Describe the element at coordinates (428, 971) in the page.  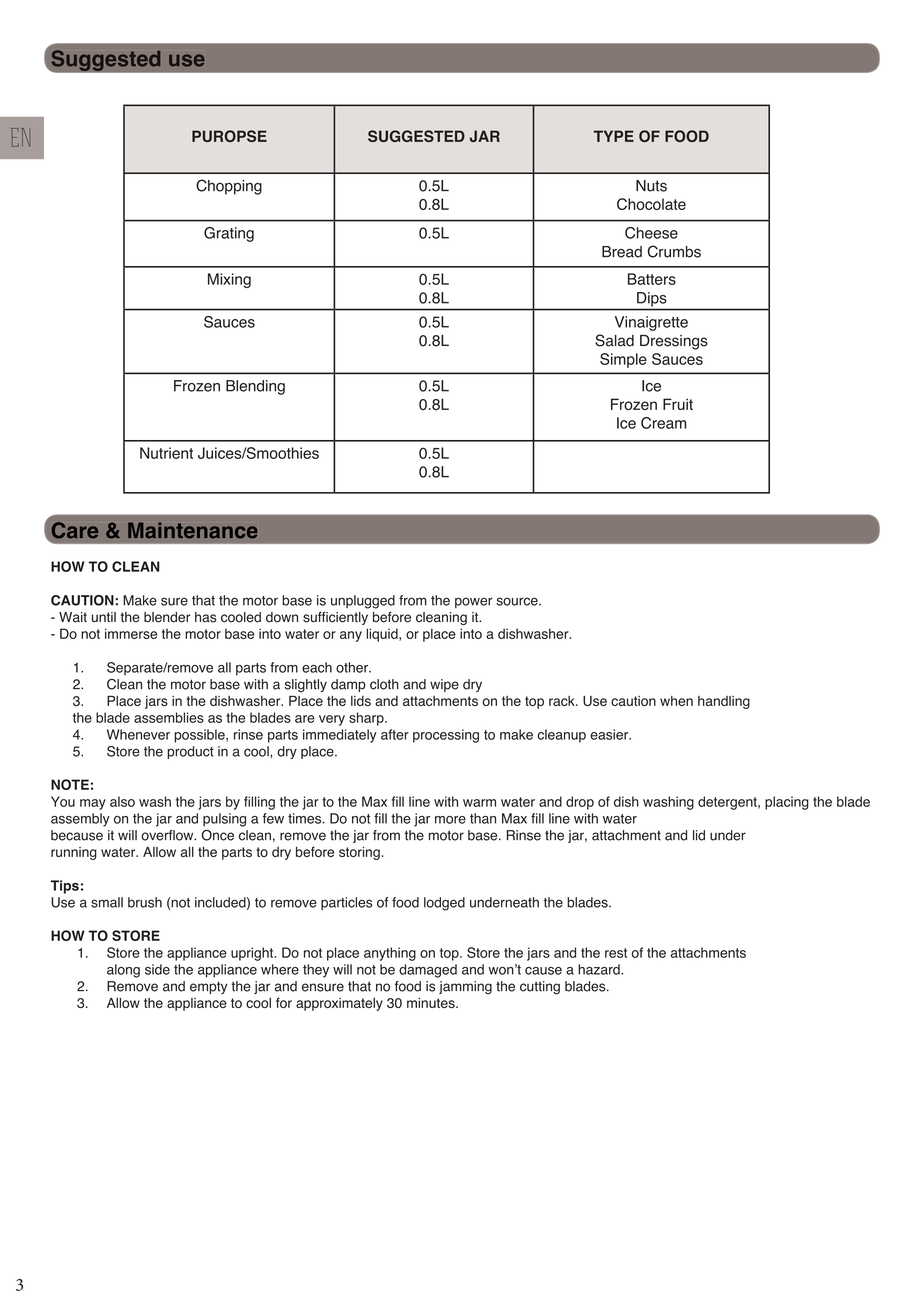
I see `damaged` at that location.
